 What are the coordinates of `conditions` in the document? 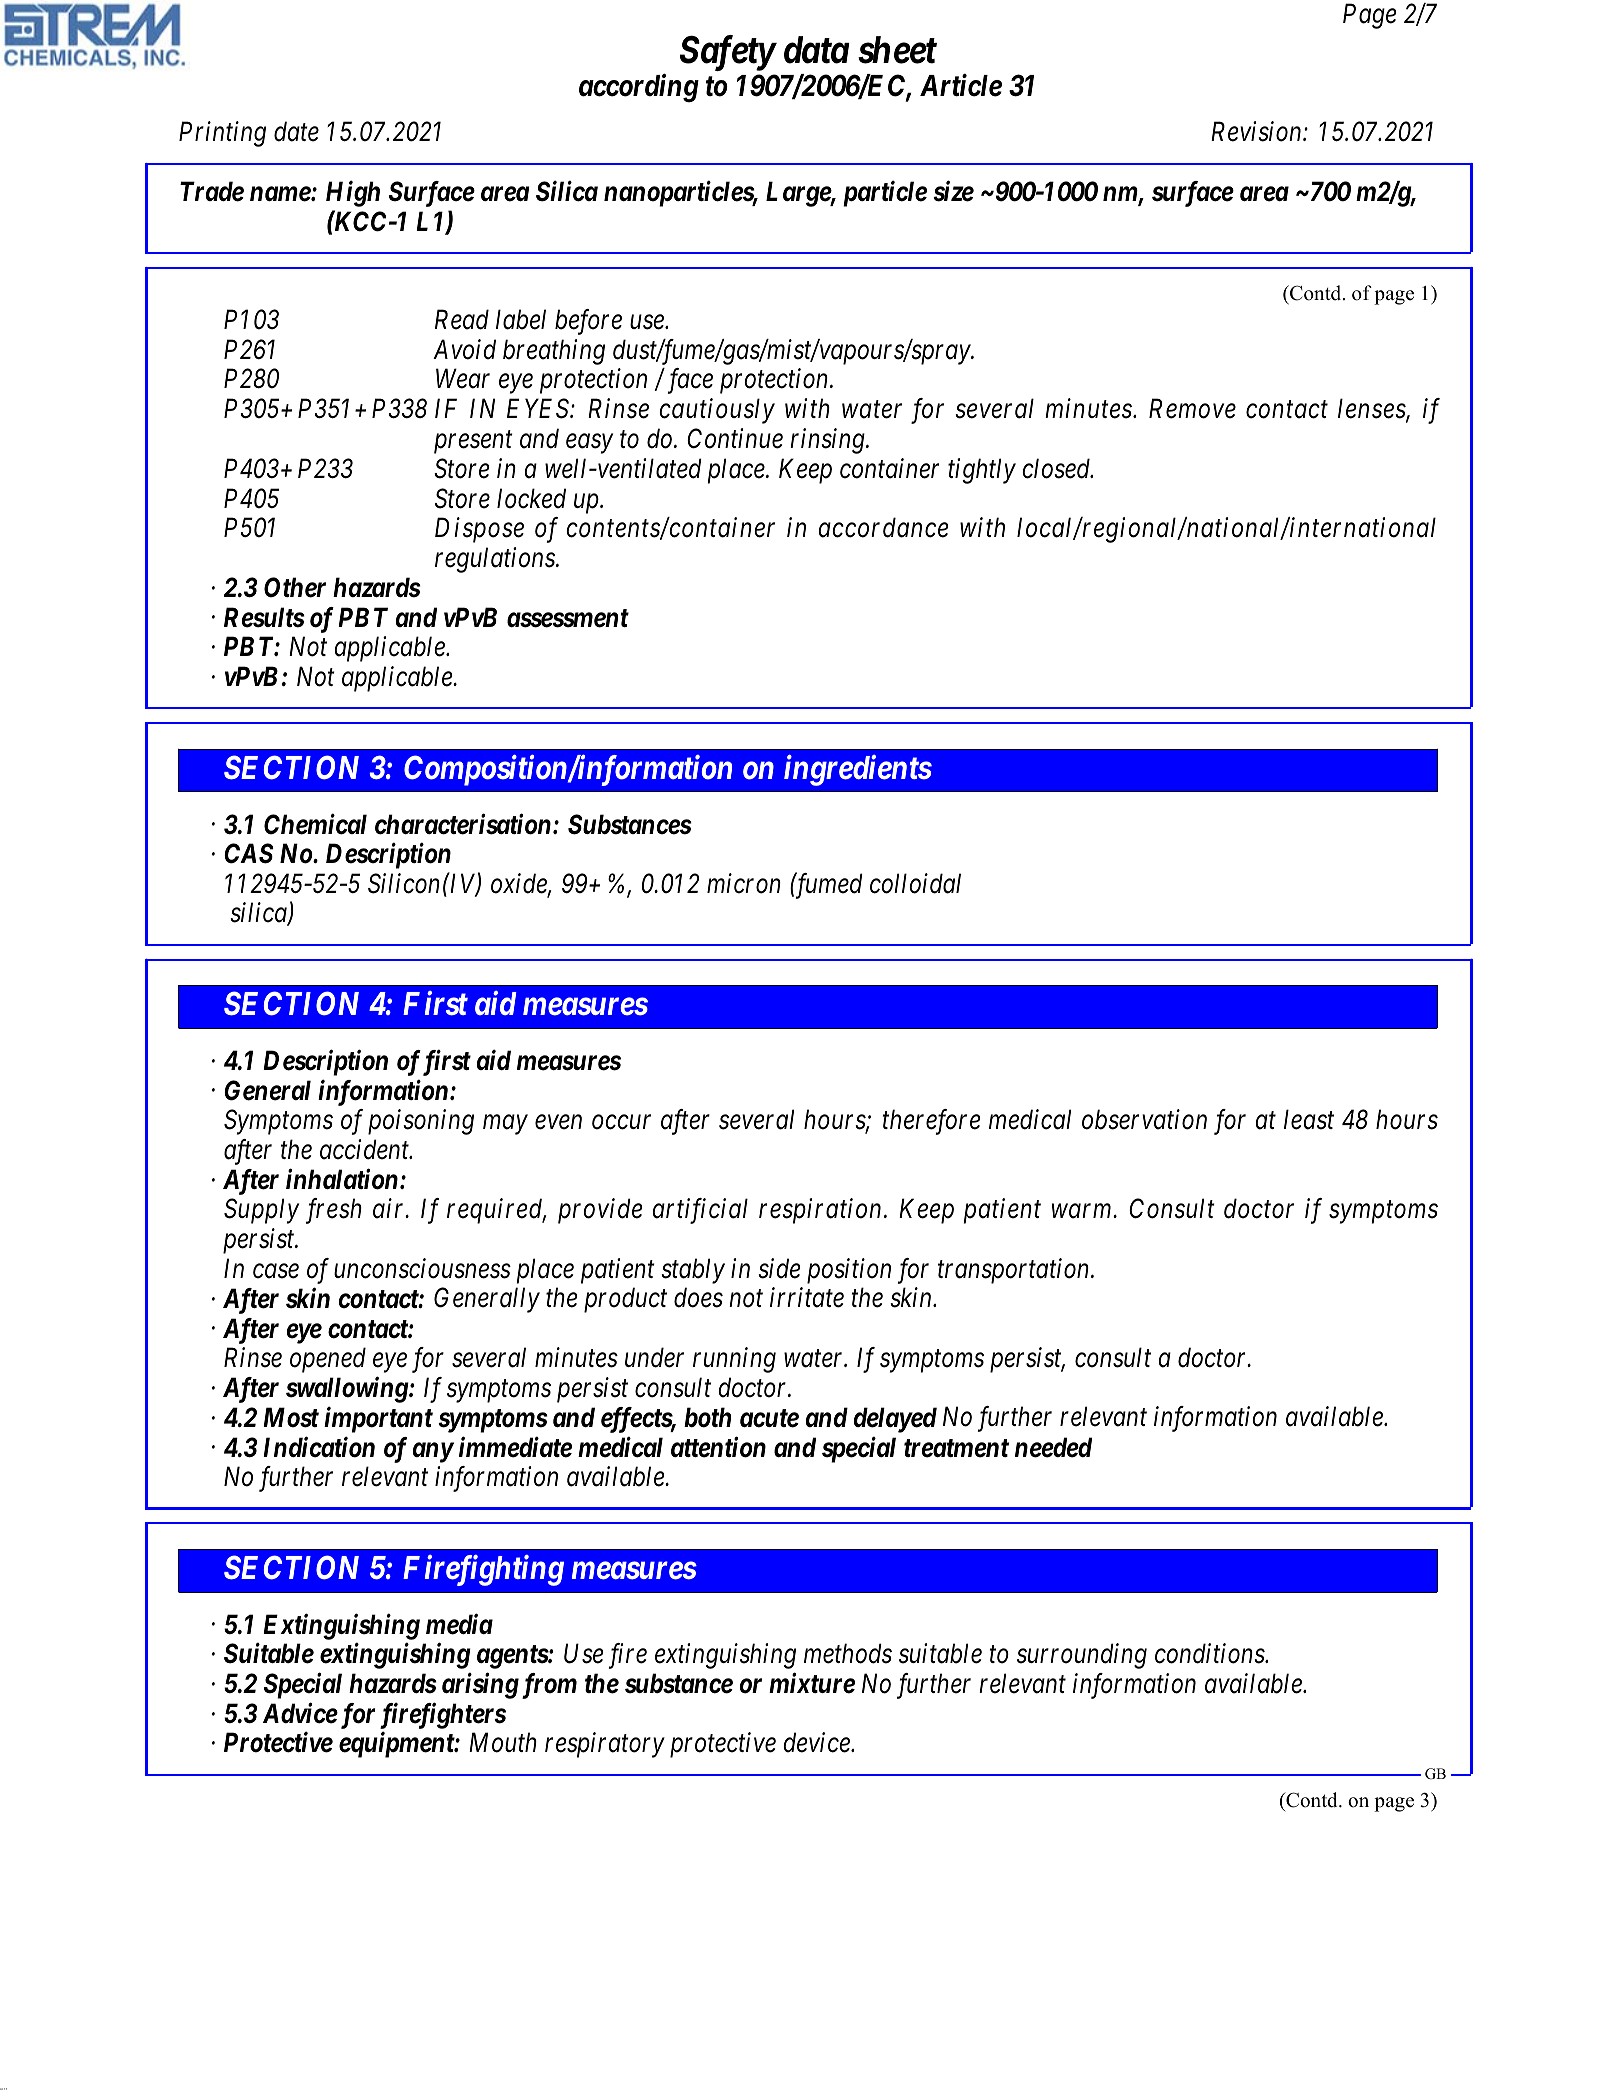 It's located at (1210, 1653).
